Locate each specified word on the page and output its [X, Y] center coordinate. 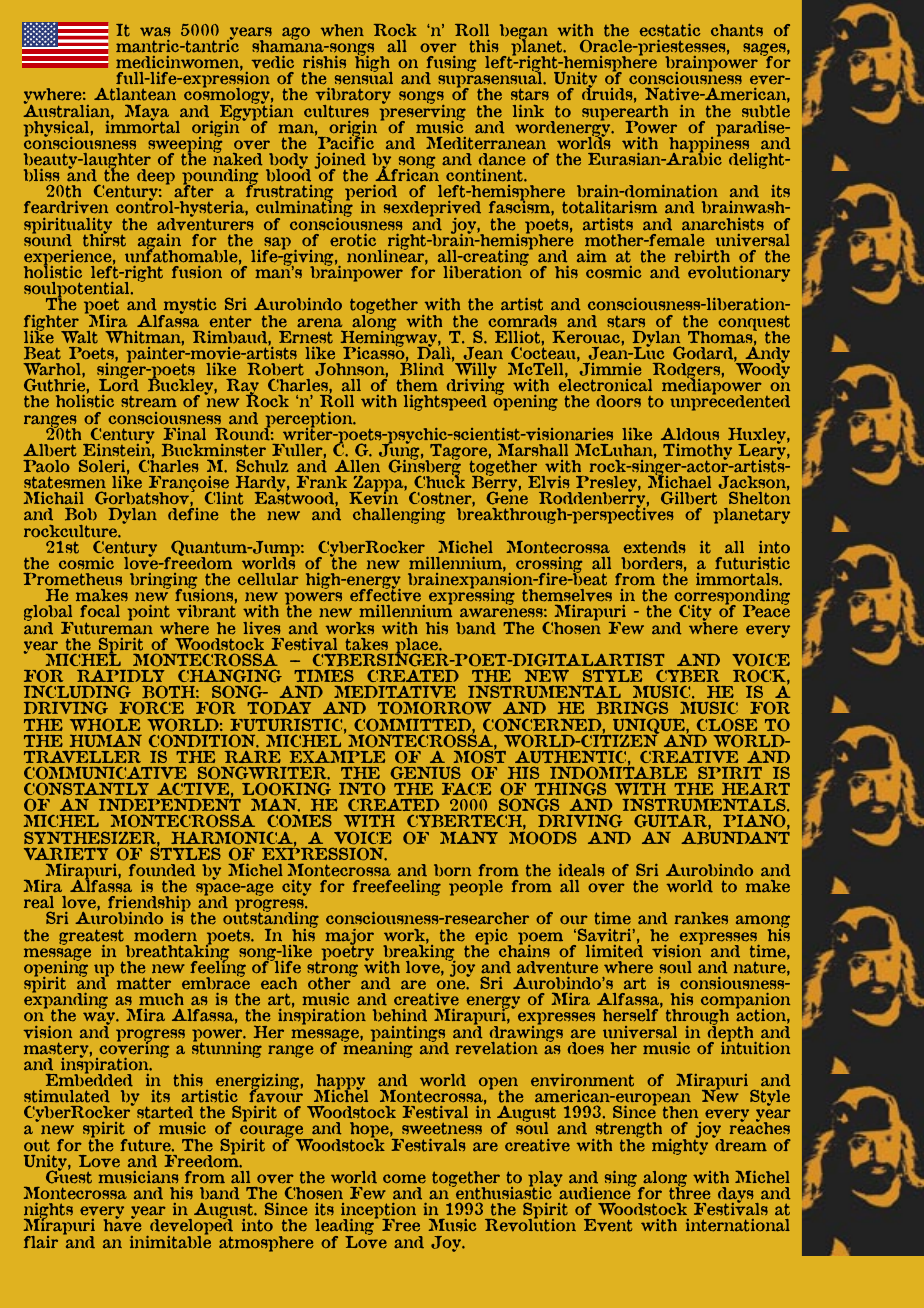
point [149, 613]
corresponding [732, 598]
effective [385, 594]
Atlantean [135, 94]
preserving [423, 112]
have [122, 1224]
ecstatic [669, 30]
